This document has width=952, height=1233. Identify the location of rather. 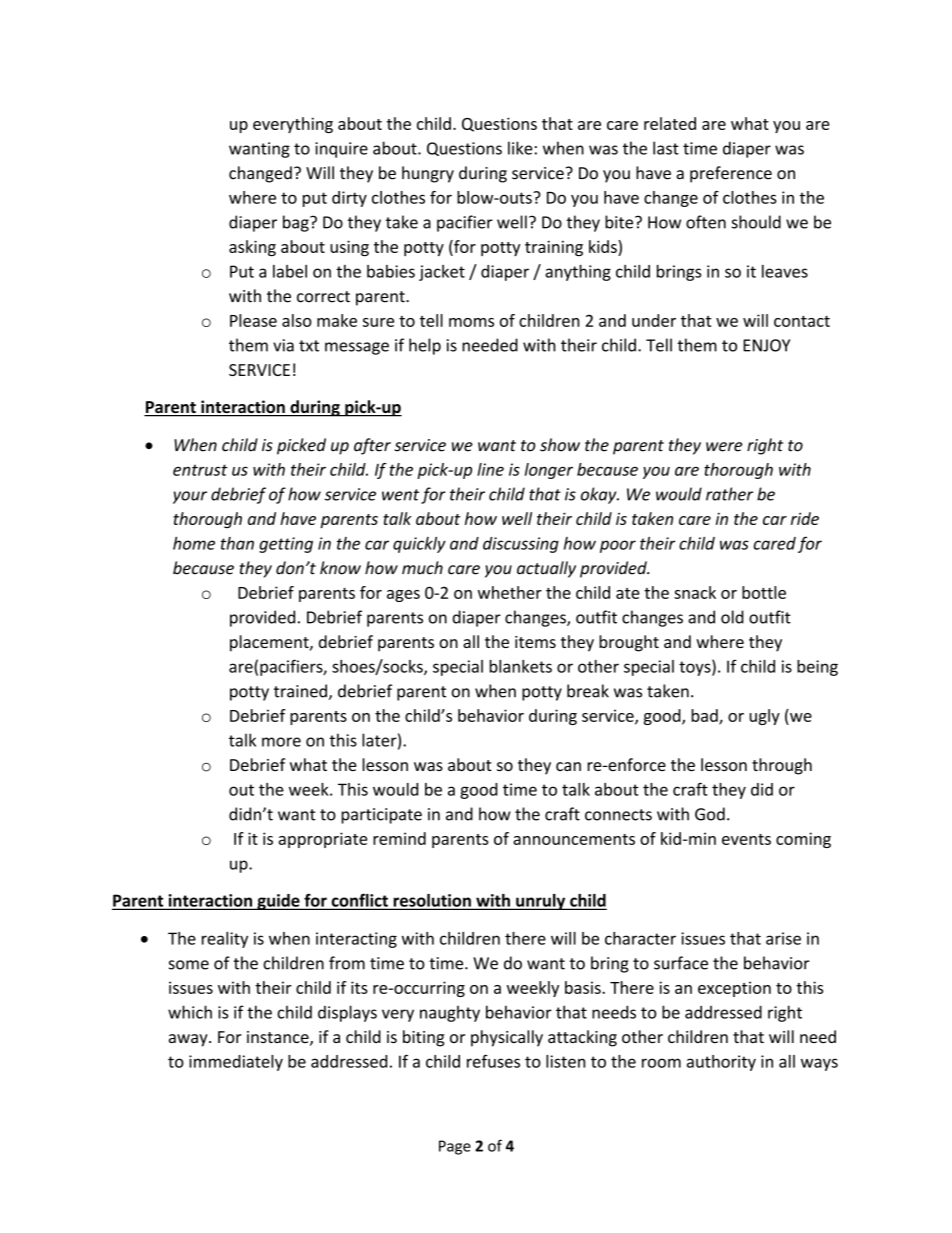
(729, 494).
